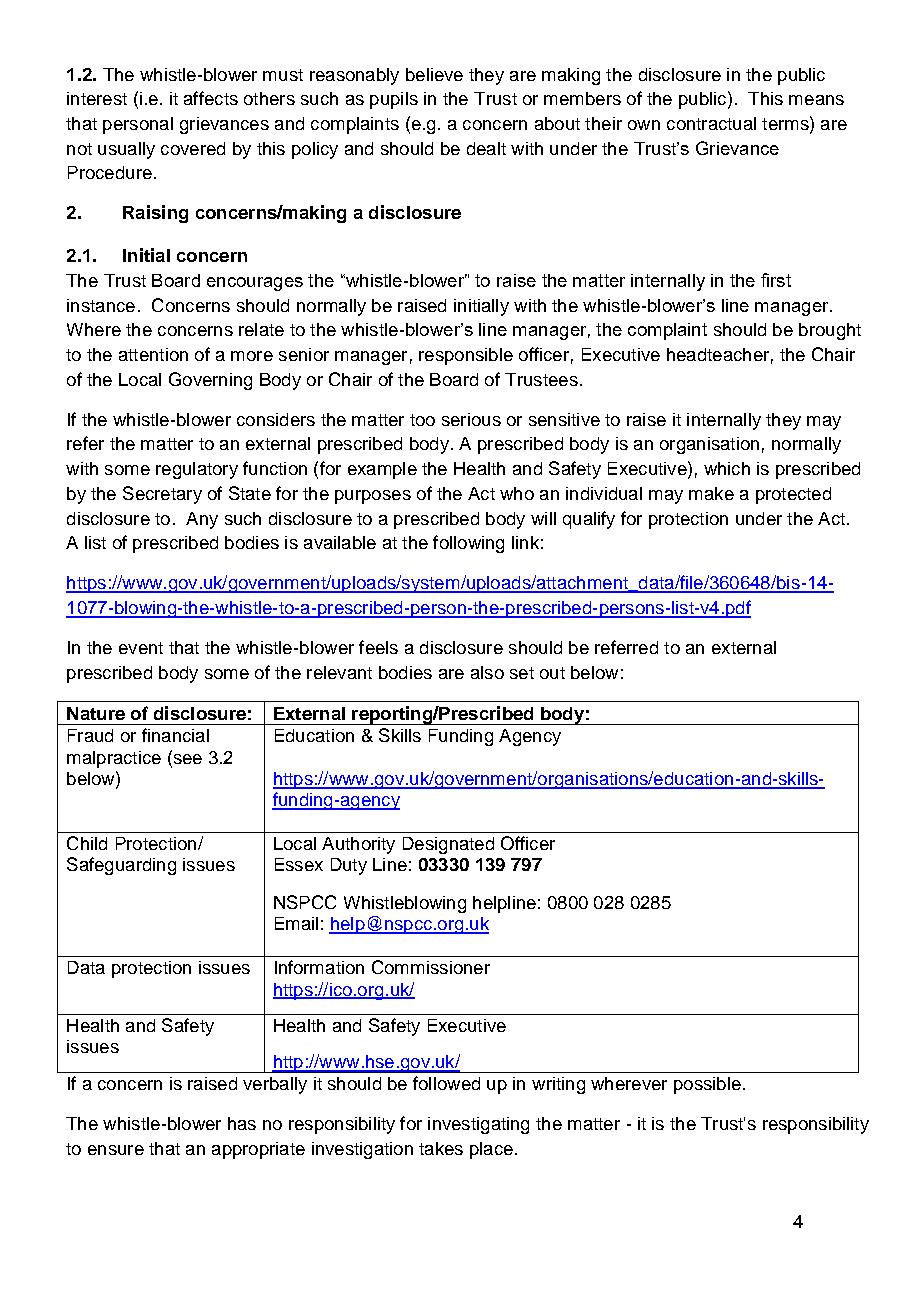 The width and height of the image is (924, 1308). What do you see at coordinates (478, 1125) in the image?
I see `investigating` at bounding box center [478, 1125].
